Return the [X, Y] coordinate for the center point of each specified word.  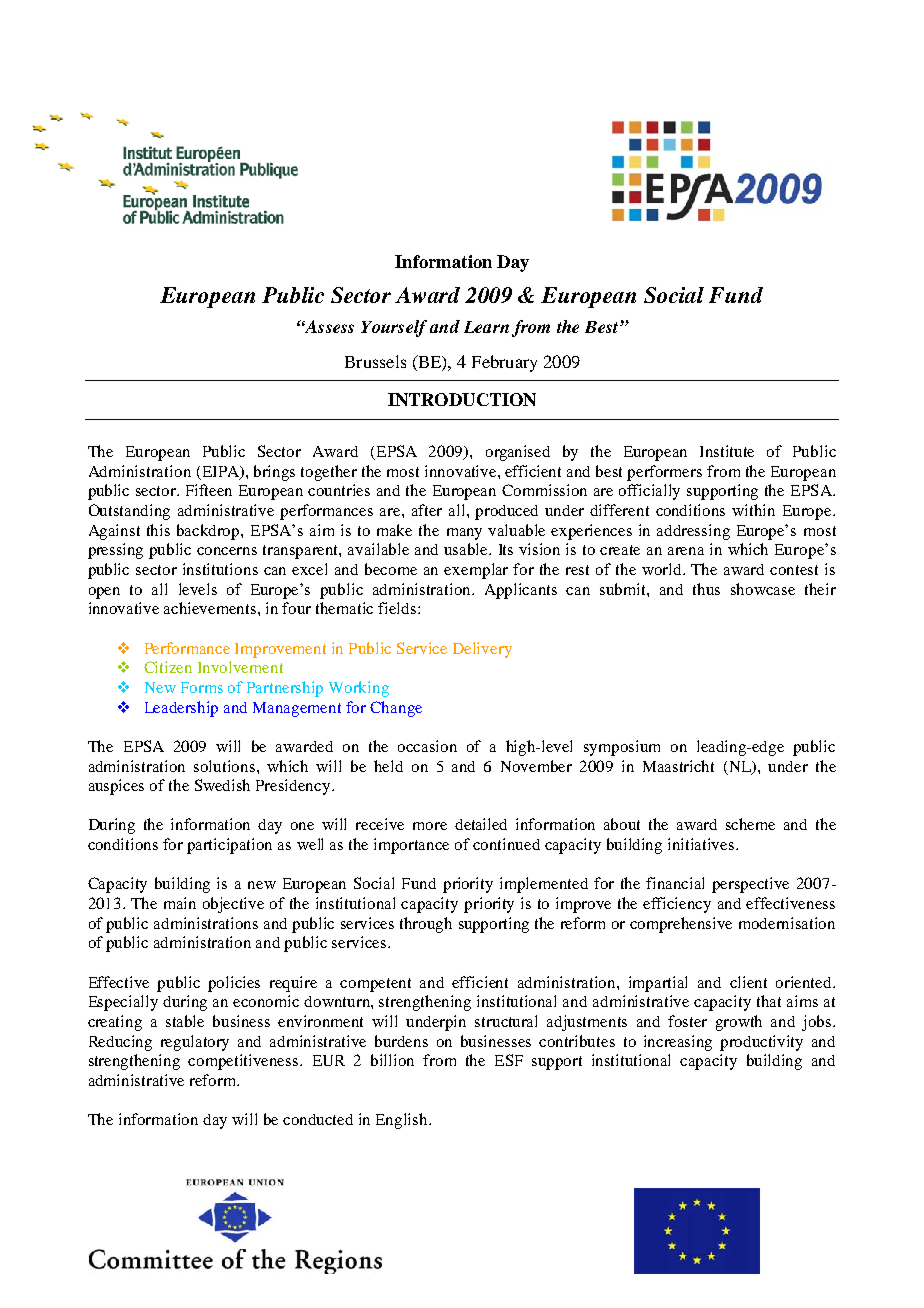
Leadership [181, 709]
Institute [727, 451]
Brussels [375, 361]
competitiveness [244, 1062]
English [403, 1121]
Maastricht [678, 766]
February [504, 363]
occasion [427, 746]
